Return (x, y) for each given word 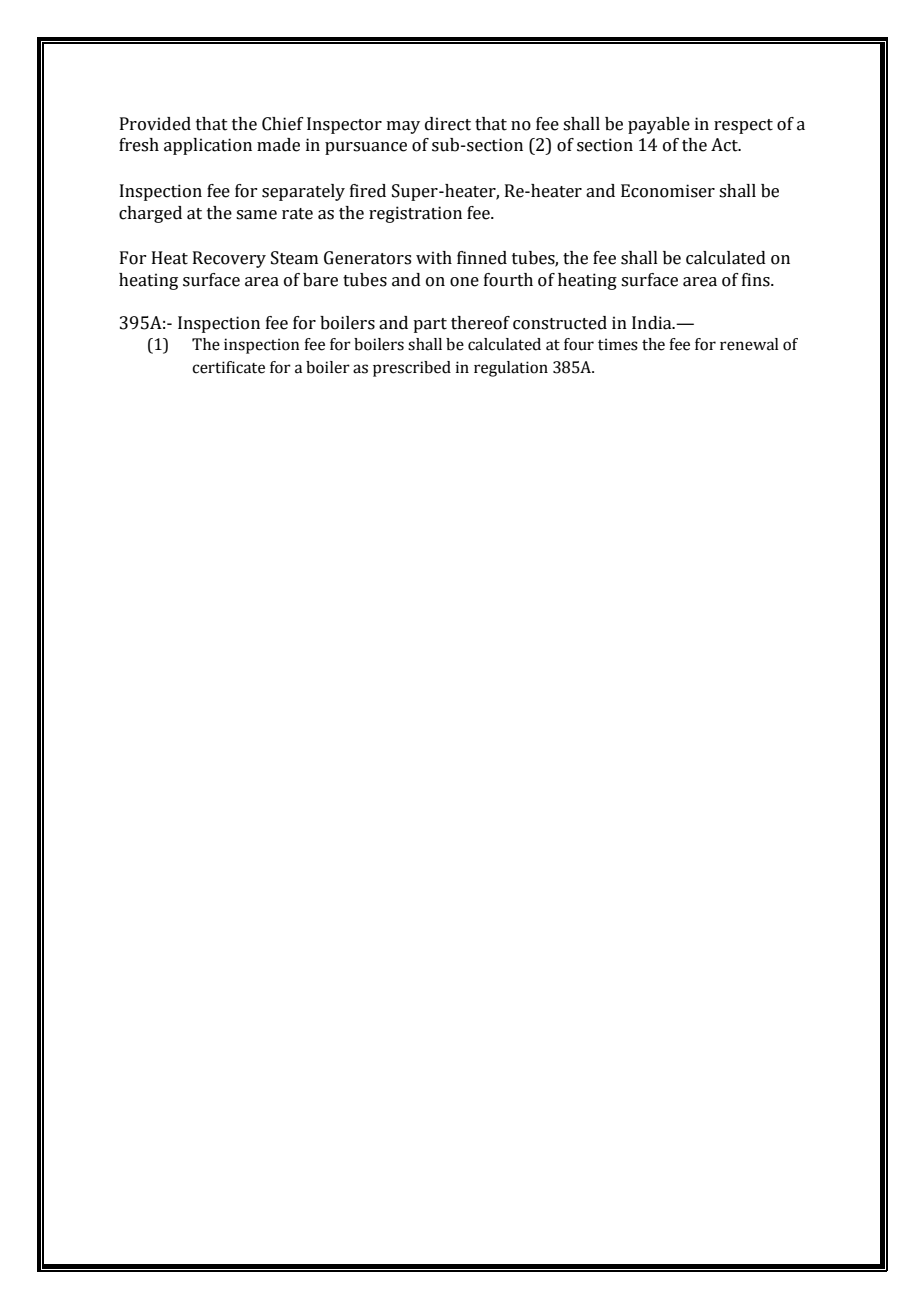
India (653, 323)
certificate (228, 367)
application (208, 146)
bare (320, 280)
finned (482, 258)
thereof (480, 323)
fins (757, 280)
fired (368, 191)
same (256, 215)
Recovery (229, 259)
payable (659, 125)
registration (415, 214)
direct (448, 124)
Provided (155, 124)
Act (725, 145)
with (434, 258)
